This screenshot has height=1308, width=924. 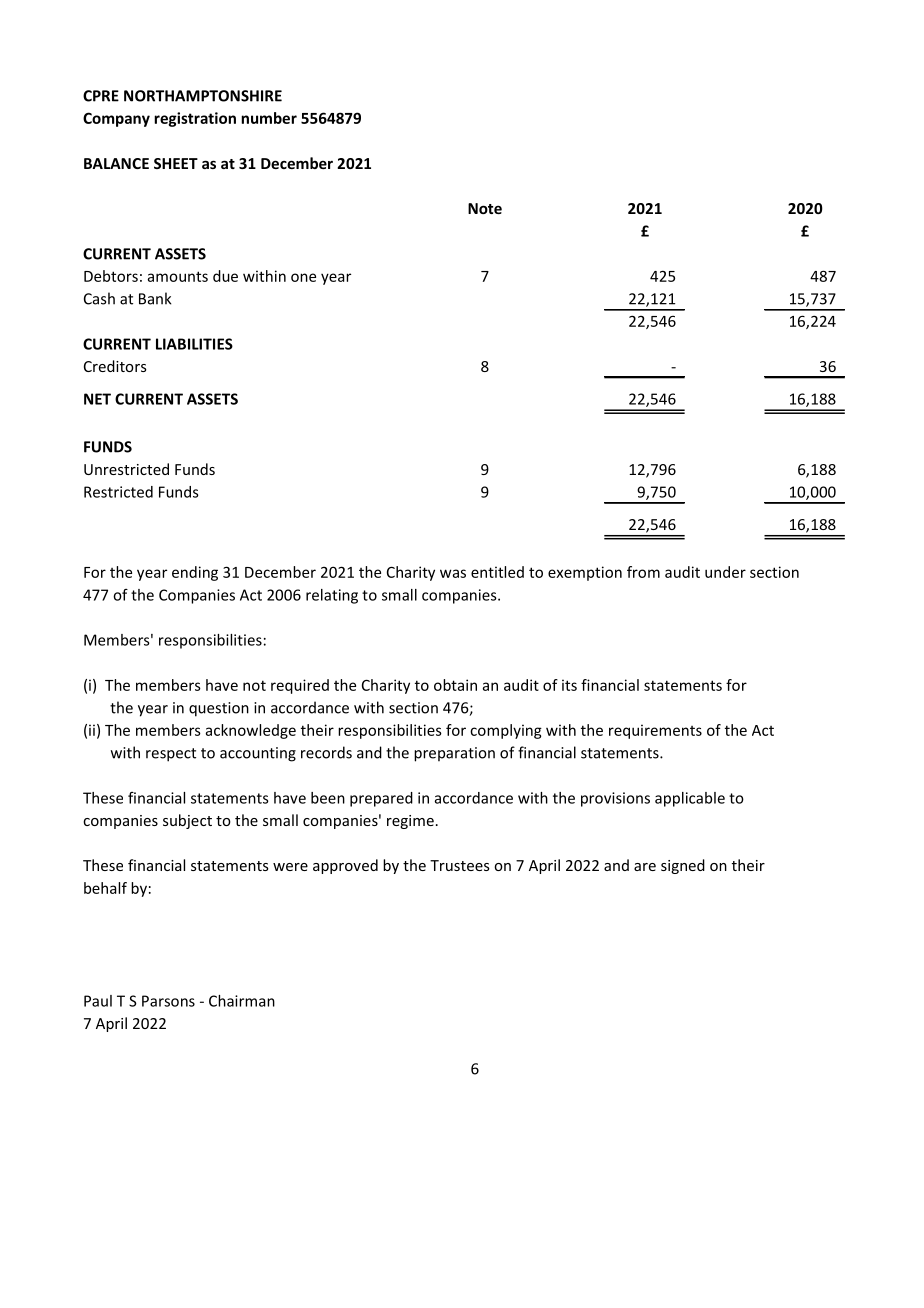 What do you see at coordinates (643, 572) in the screenshot?
I see `from` at bounding box center [643, 572].
